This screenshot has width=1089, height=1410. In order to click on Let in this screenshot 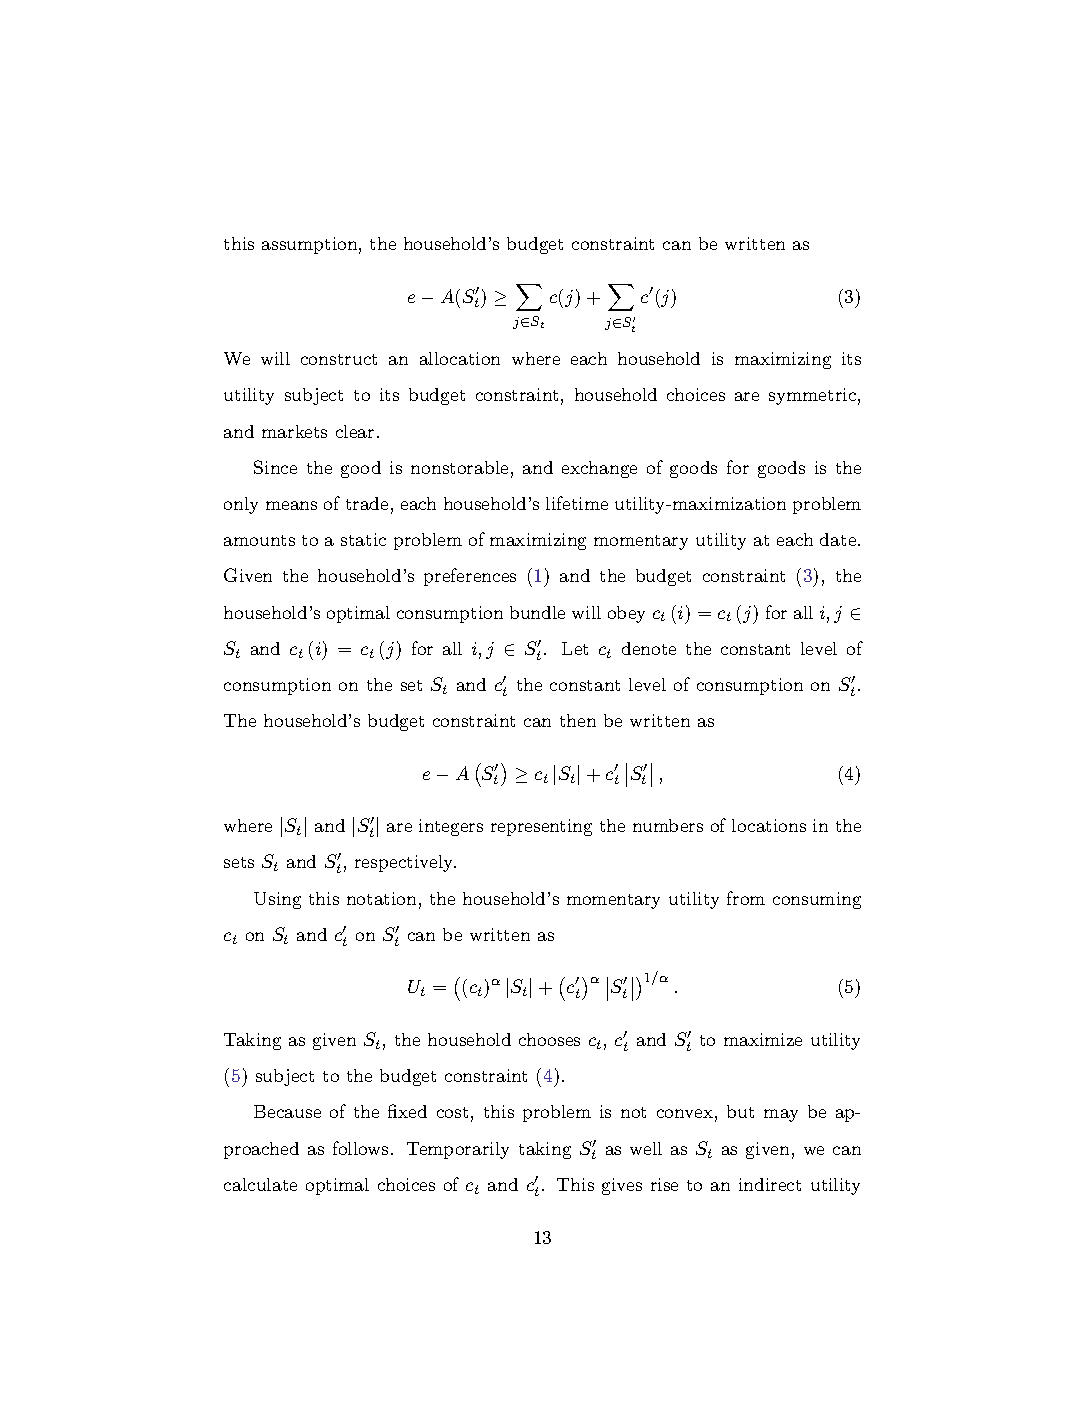, I will do `click(575, 648)`.
